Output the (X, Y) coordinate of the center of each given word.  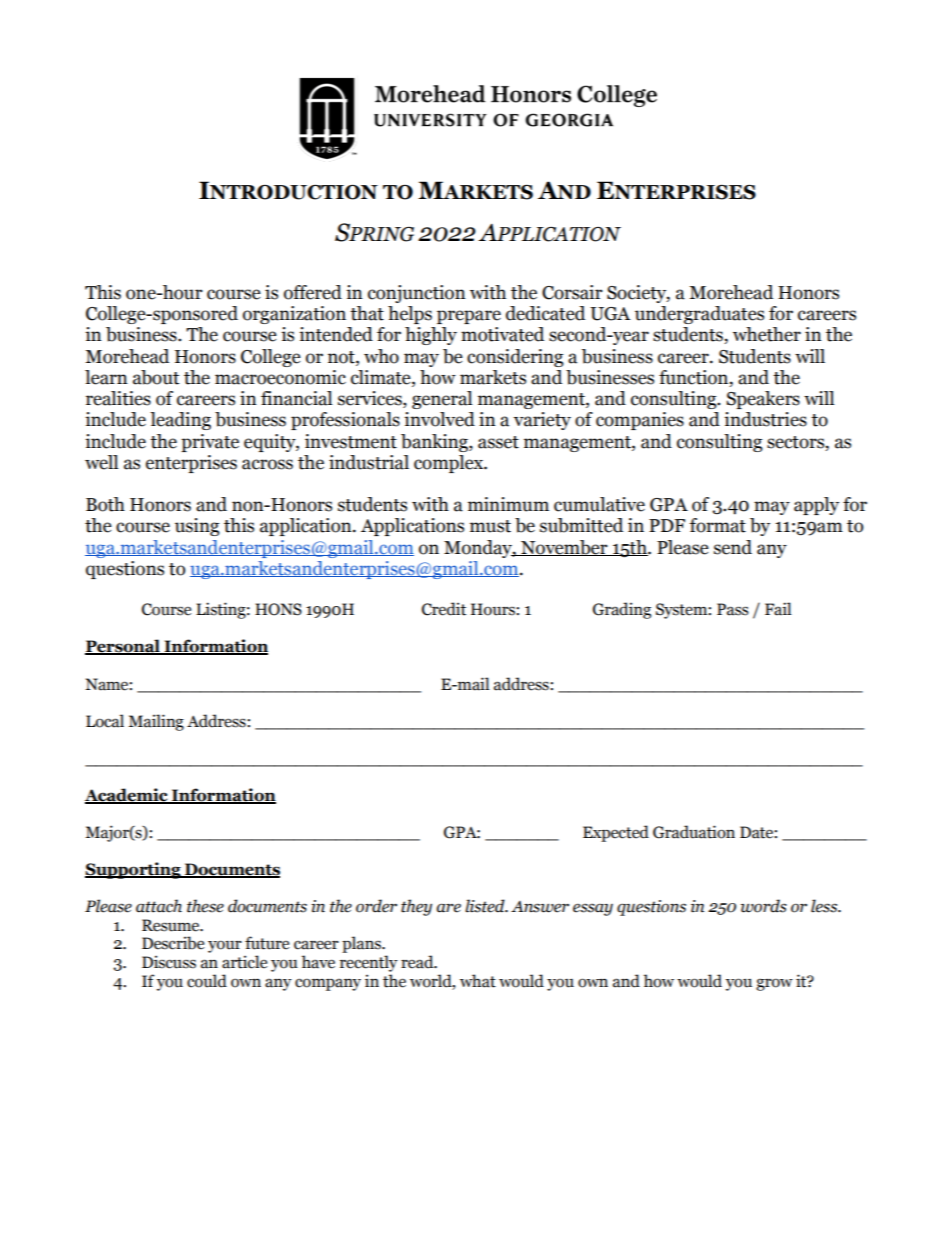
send (733, 547)
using (197, 527)
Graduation (694, 832)
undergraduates (699, 315)
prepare (469, 317)
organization (294, 315)
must (490, 526)
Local (105, 721)
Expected (616, 833)
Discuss (169, 962)
